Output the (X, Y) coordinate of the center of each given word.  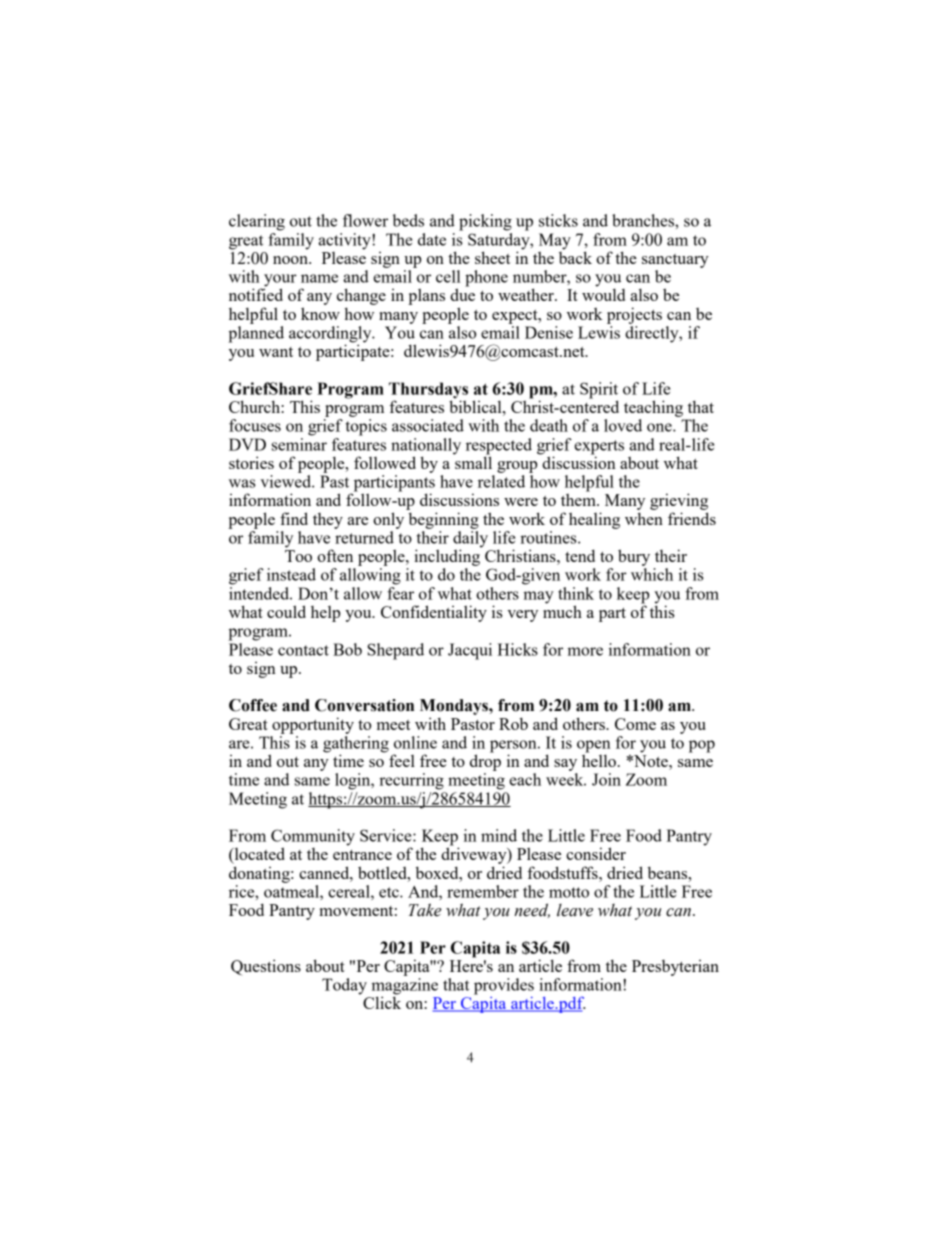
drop (485, 761)
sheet (492, 257)
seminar (299, 443)
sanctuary (675, 261)
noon (291, 260)
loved (623, 425)
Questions (266, 967)
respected (499, 447)
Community (313, 838)
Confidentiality (434, 613)
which (652, 574)
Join (606, 779)
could (286, 611)
